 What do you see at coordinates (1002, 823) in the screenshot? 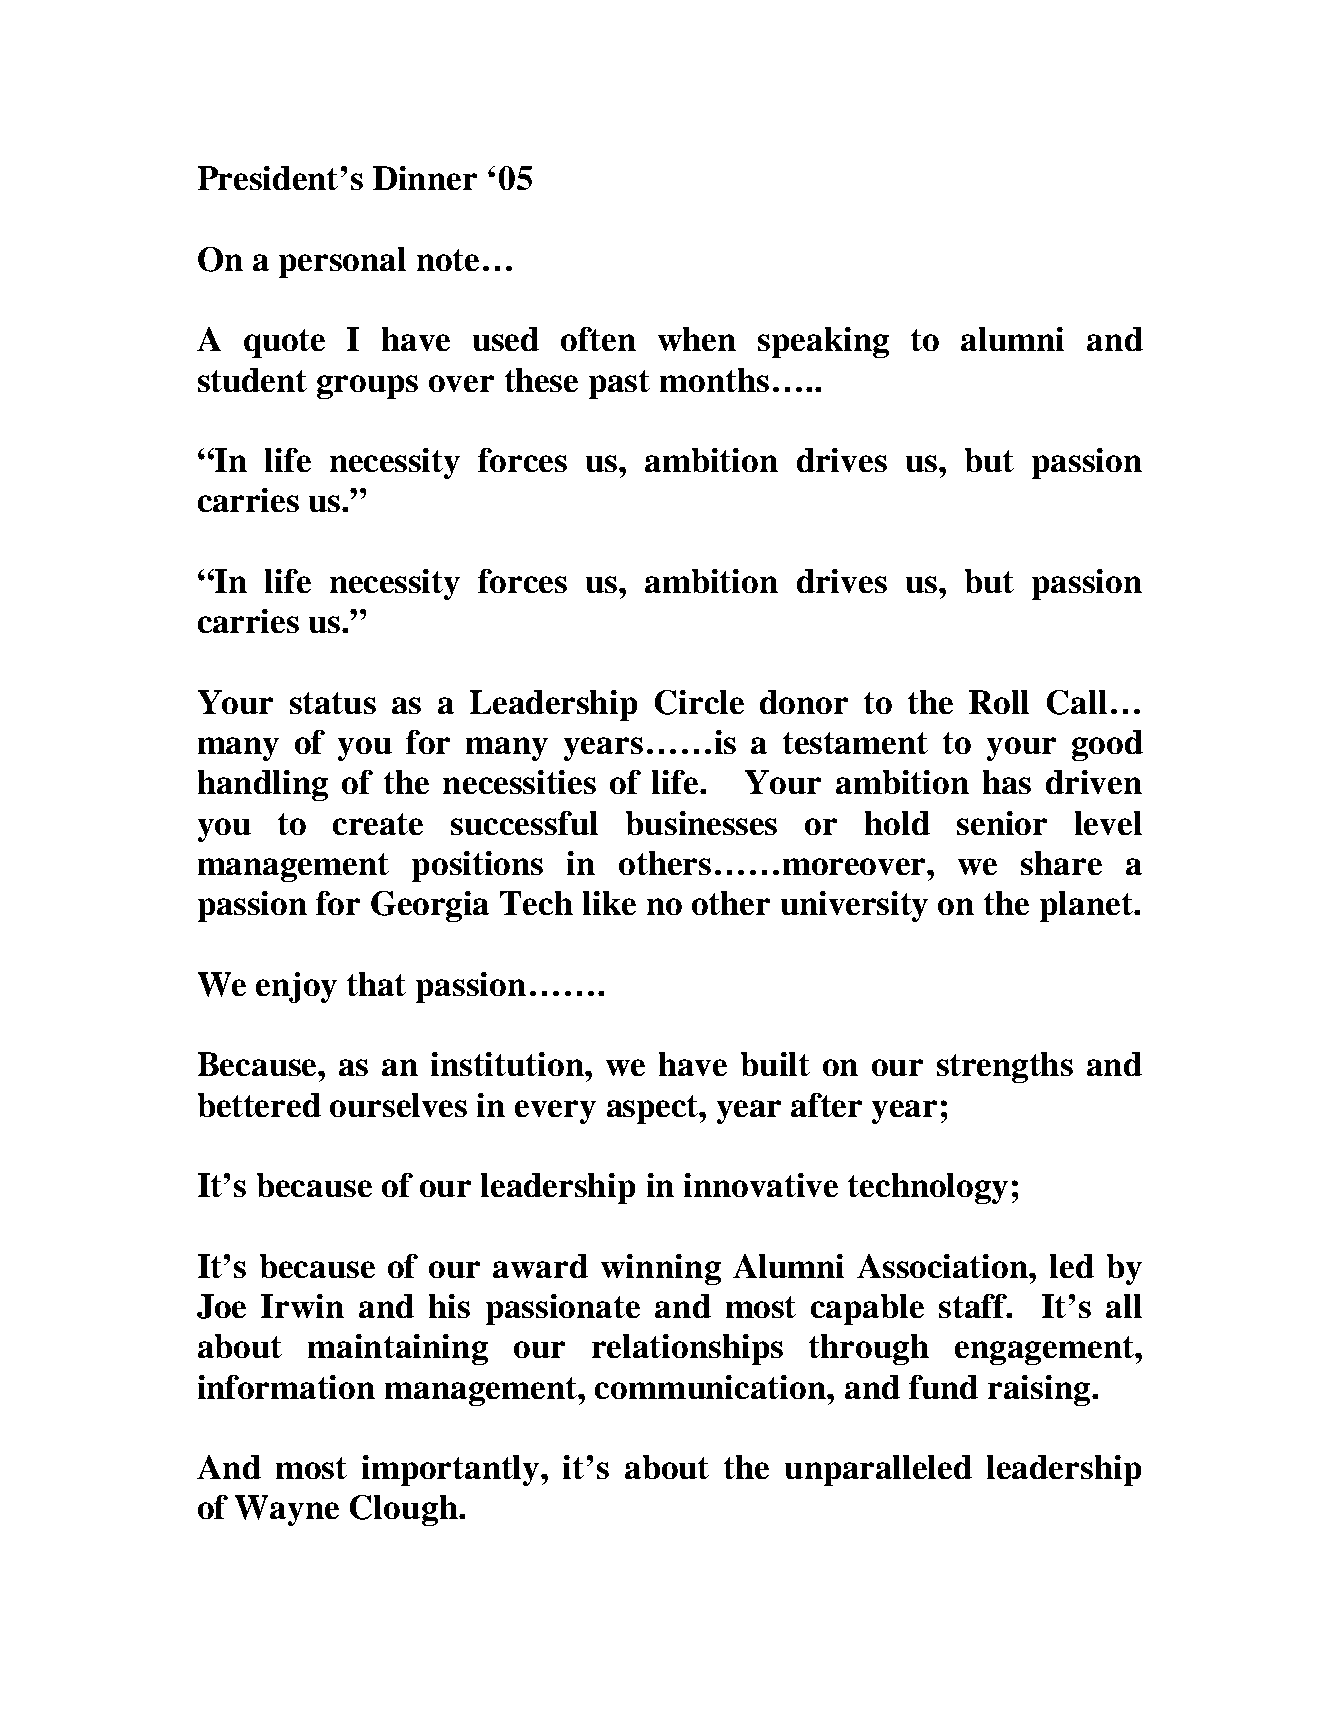
I see `senior` at bounding box center [1002, 823].
